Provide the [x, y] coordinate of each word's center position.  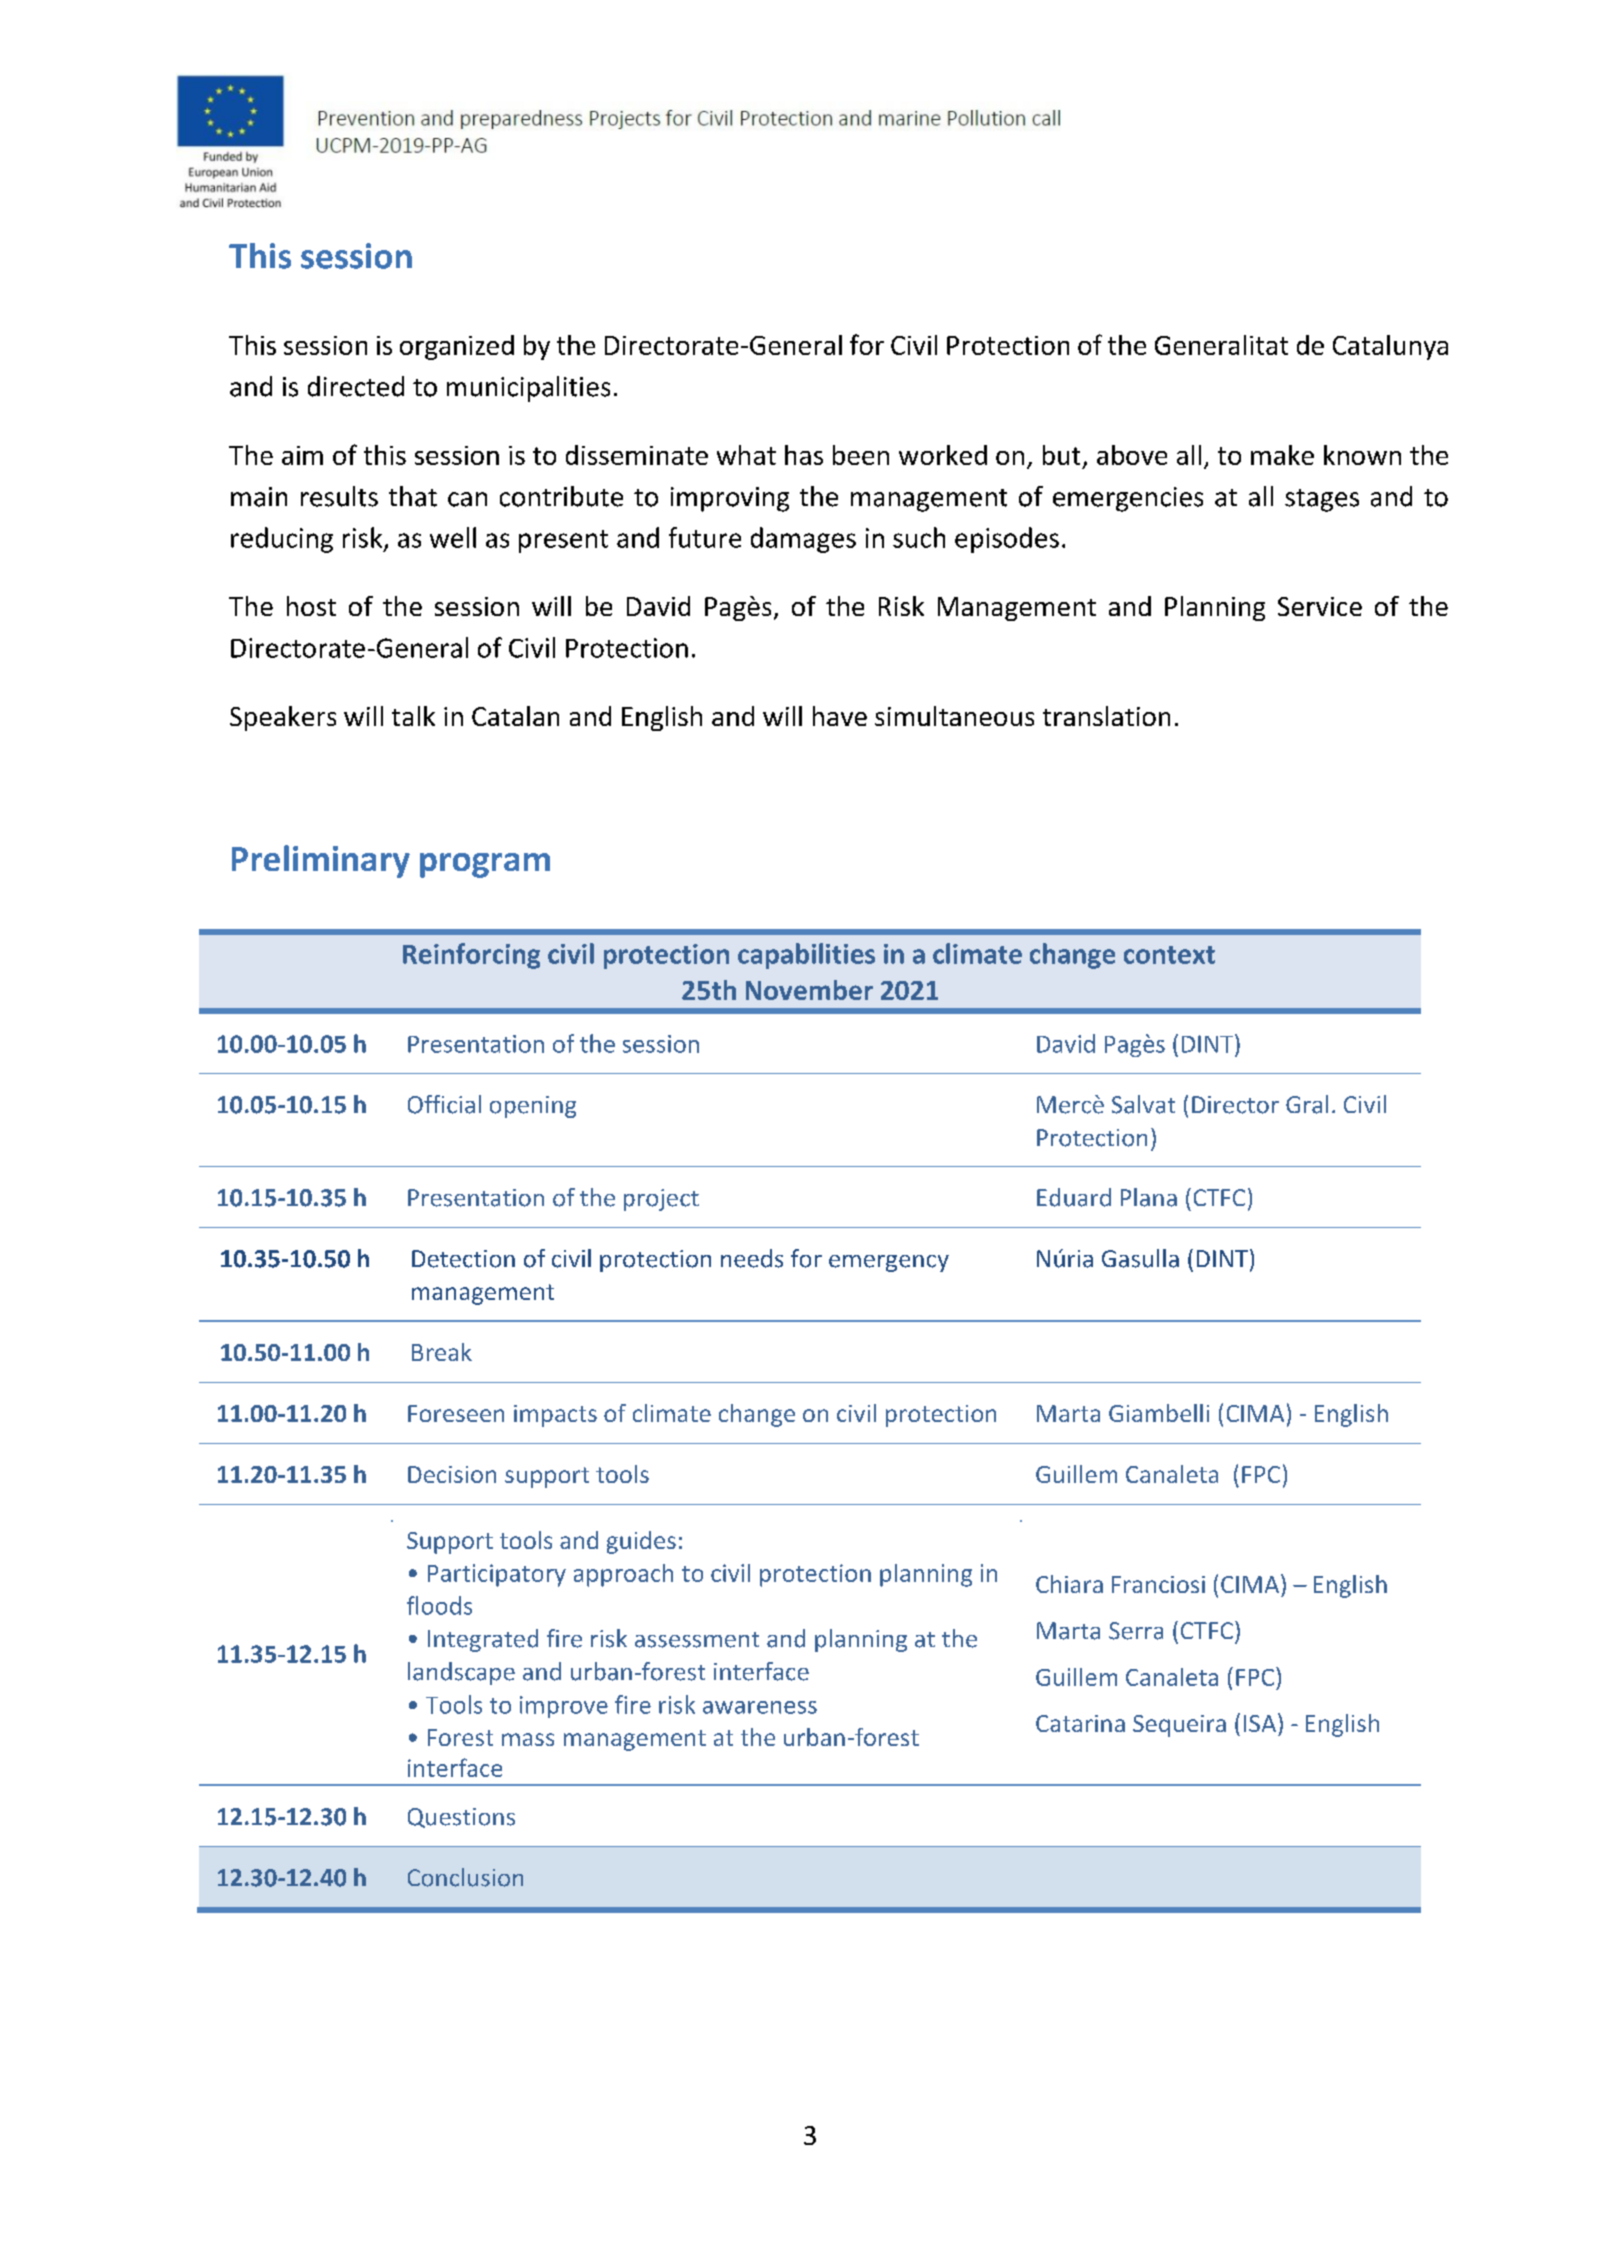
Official [444, 1104]
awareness [760, 1707]
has [804, 455]
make [1282, 455]
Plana [1149, 1197]
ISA [1260, 1723]
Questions [461, 1818]
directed [356, 386]
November [809, 990]
